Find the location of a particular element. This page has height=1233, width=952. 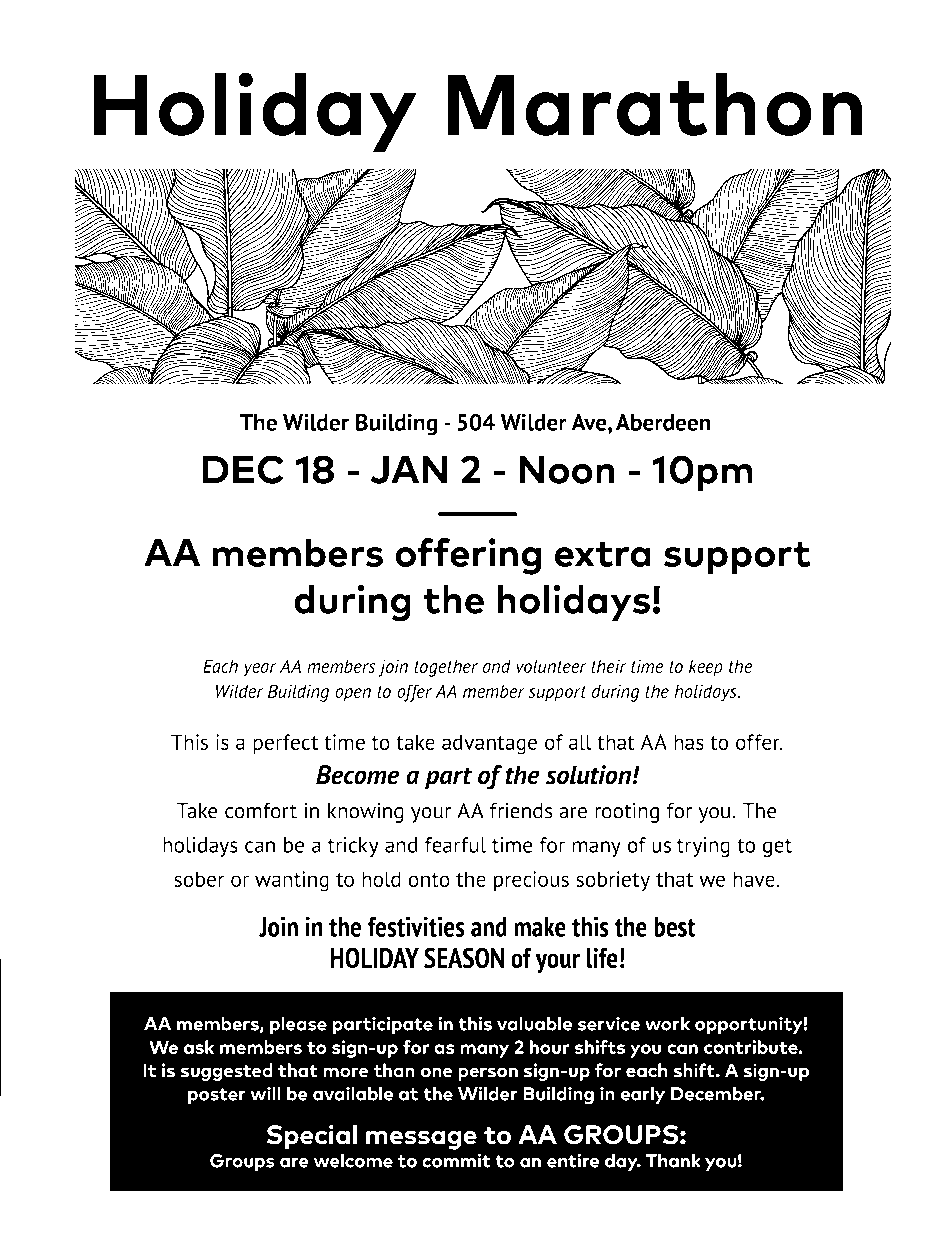

extra is located at coordinates (603, 554).
